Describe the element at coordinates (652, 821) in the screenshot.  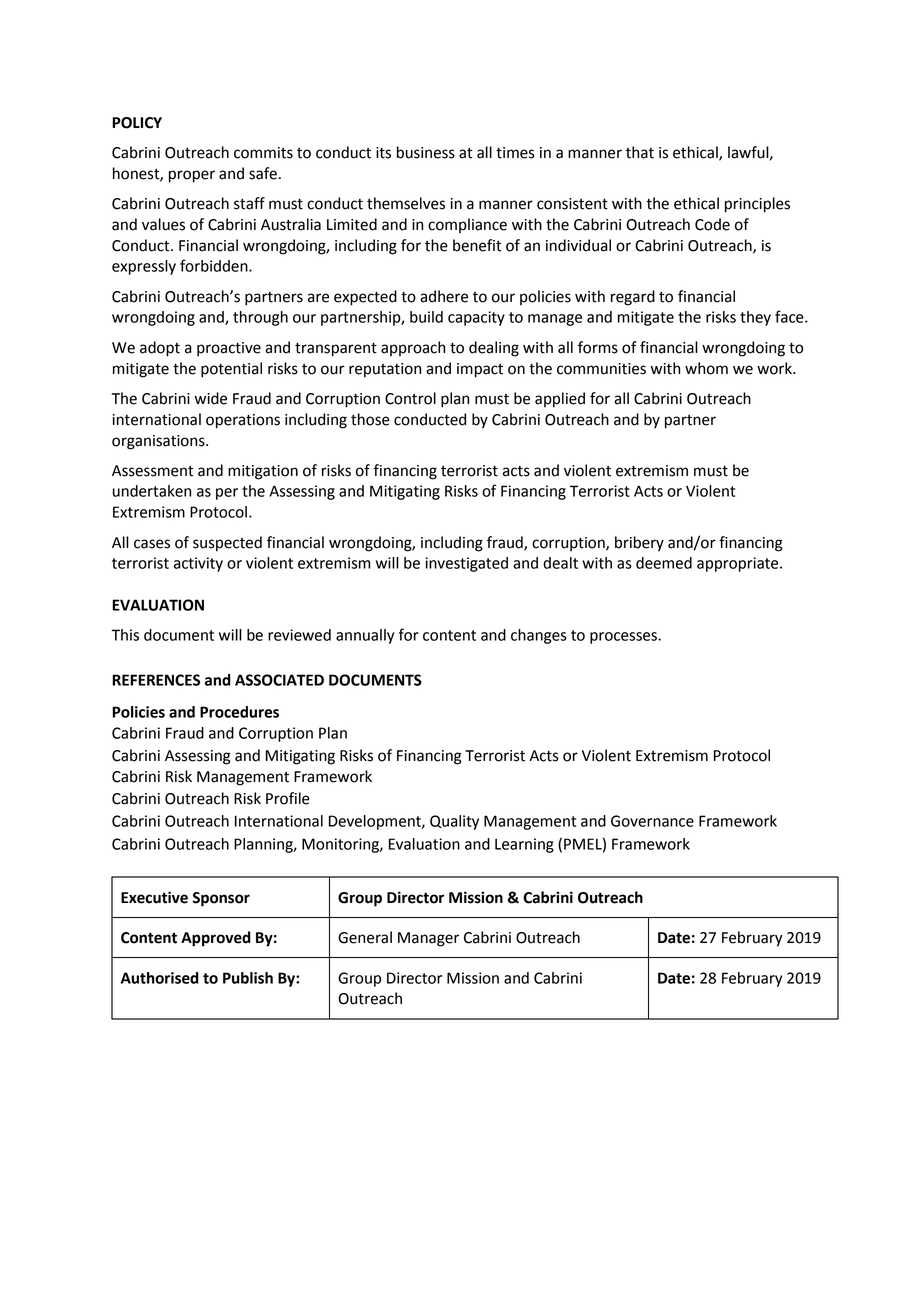
I see `Governance` at that location.
